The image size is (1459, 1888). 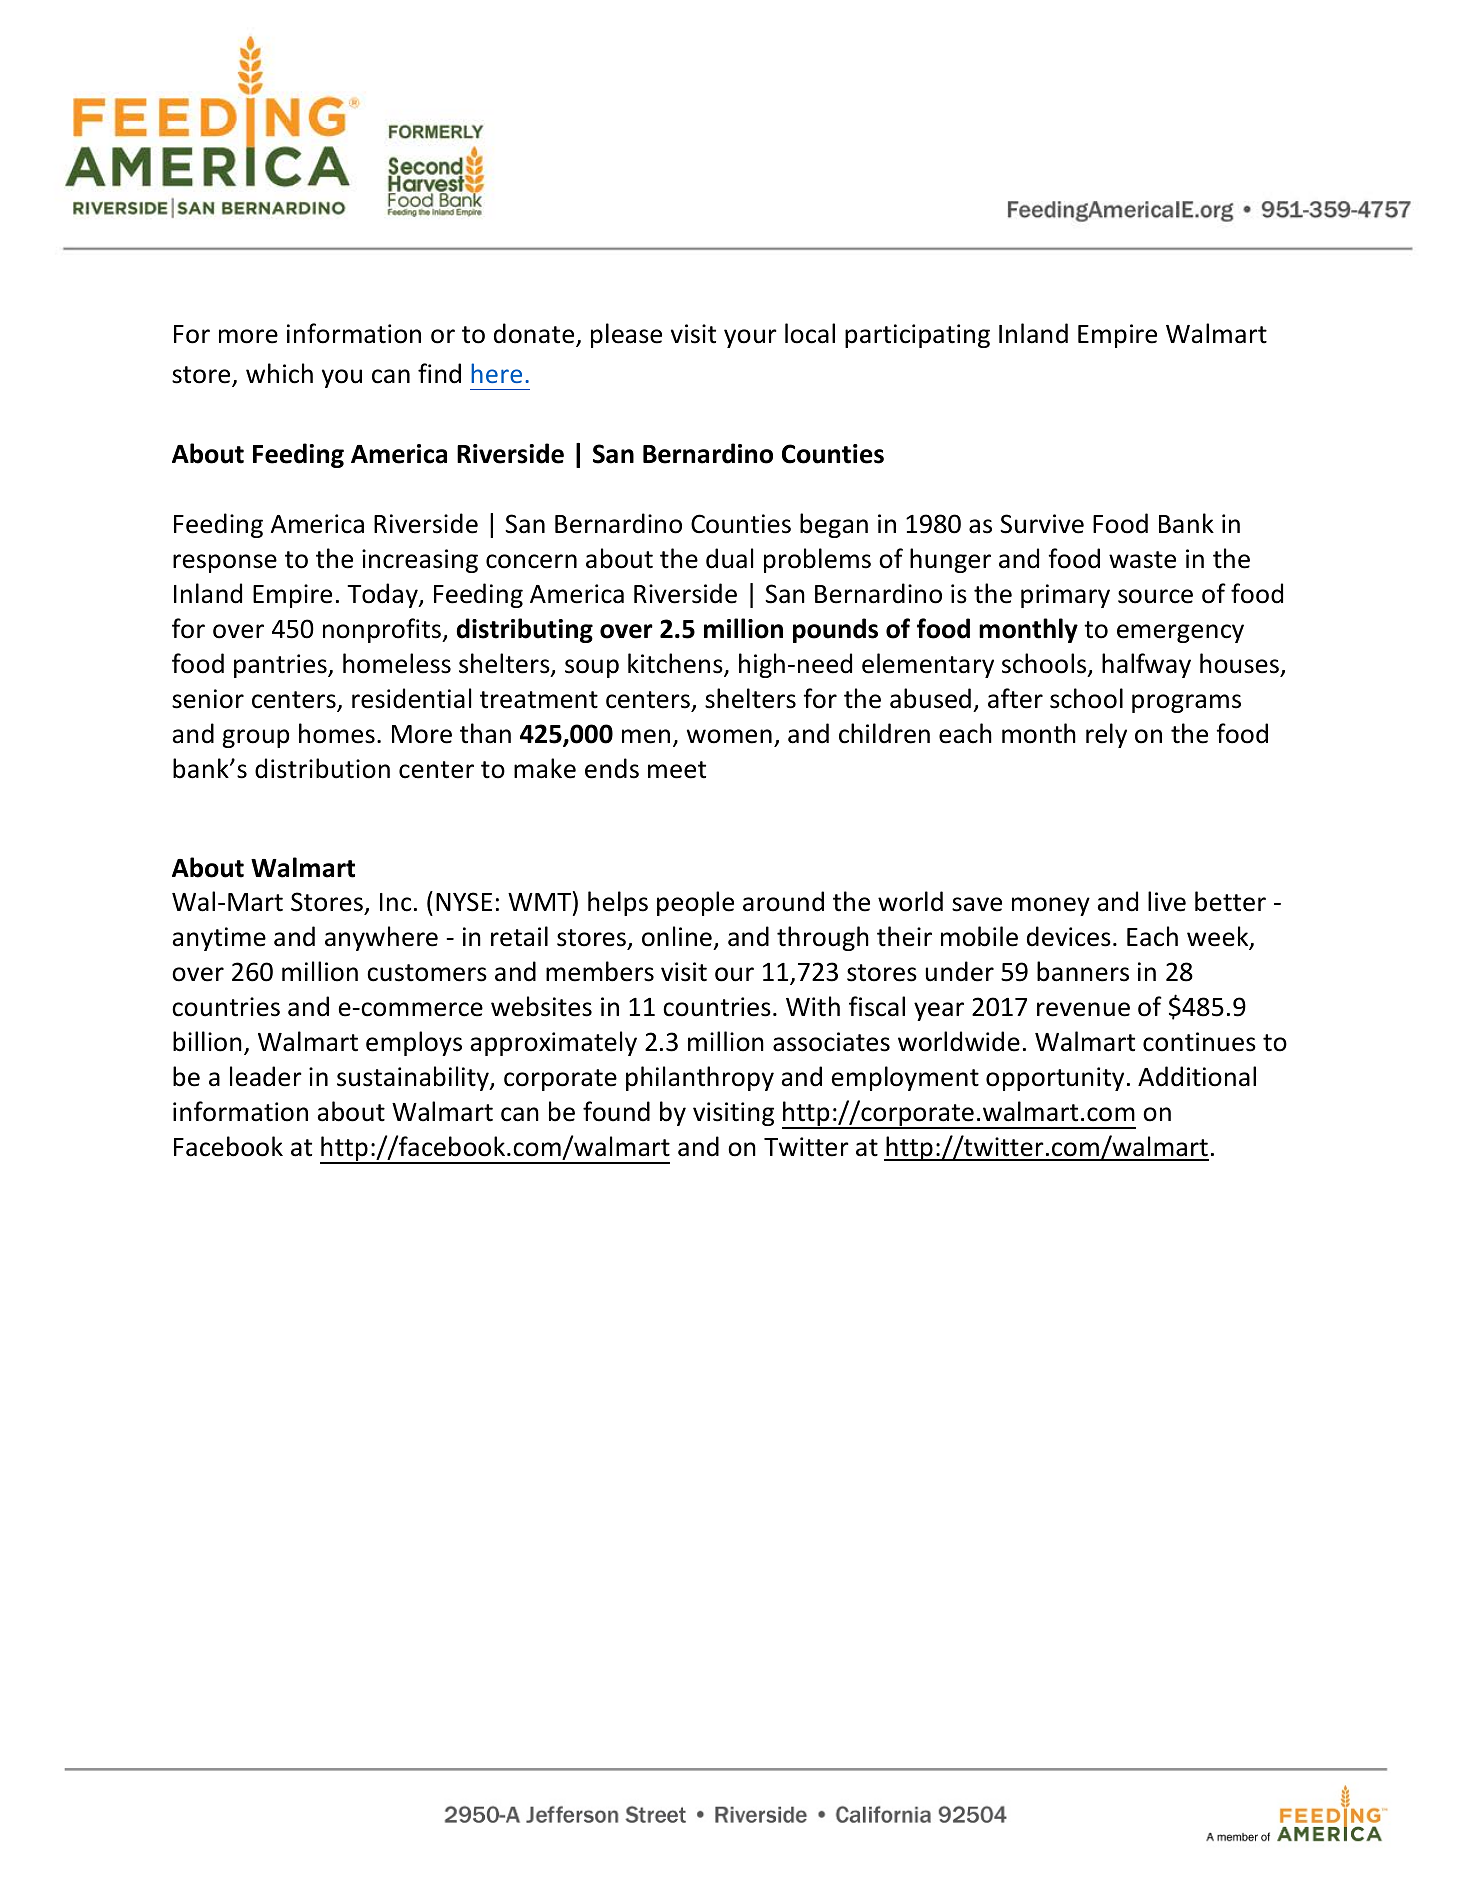 What do you see at coordinates (1167, 901) in the screenshot?
I see `live` at bounding box center [1167, 901].
